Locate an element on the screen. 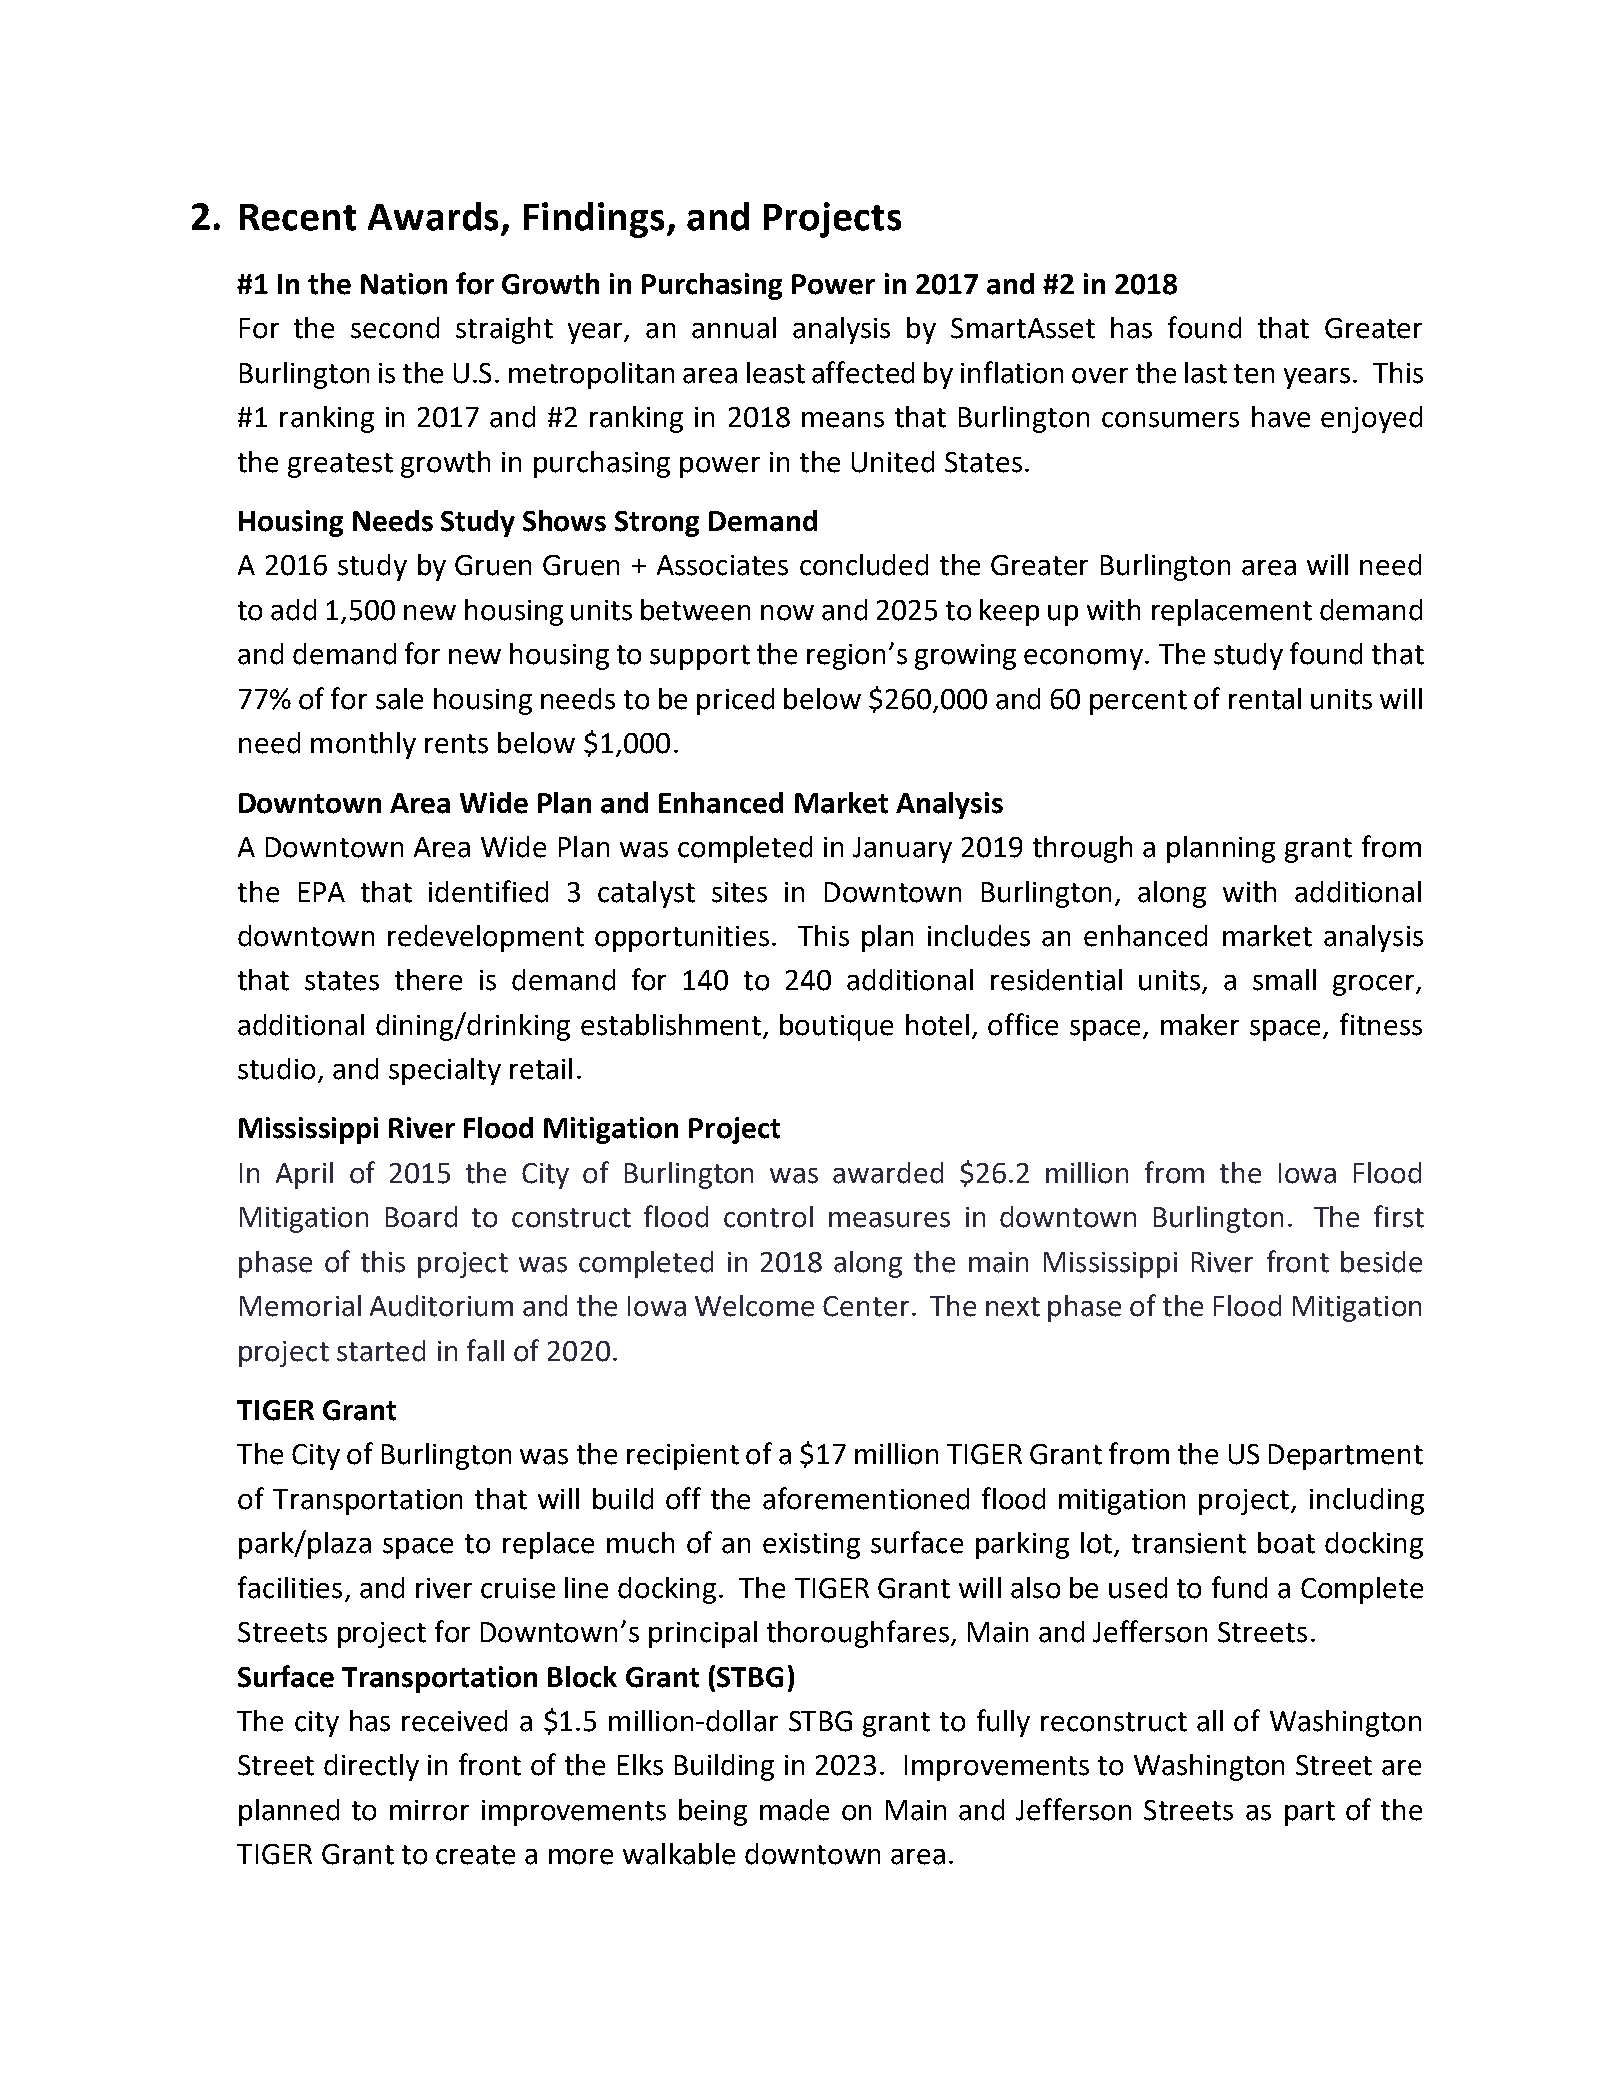  maker is located at coordinates (1200, 1025).
